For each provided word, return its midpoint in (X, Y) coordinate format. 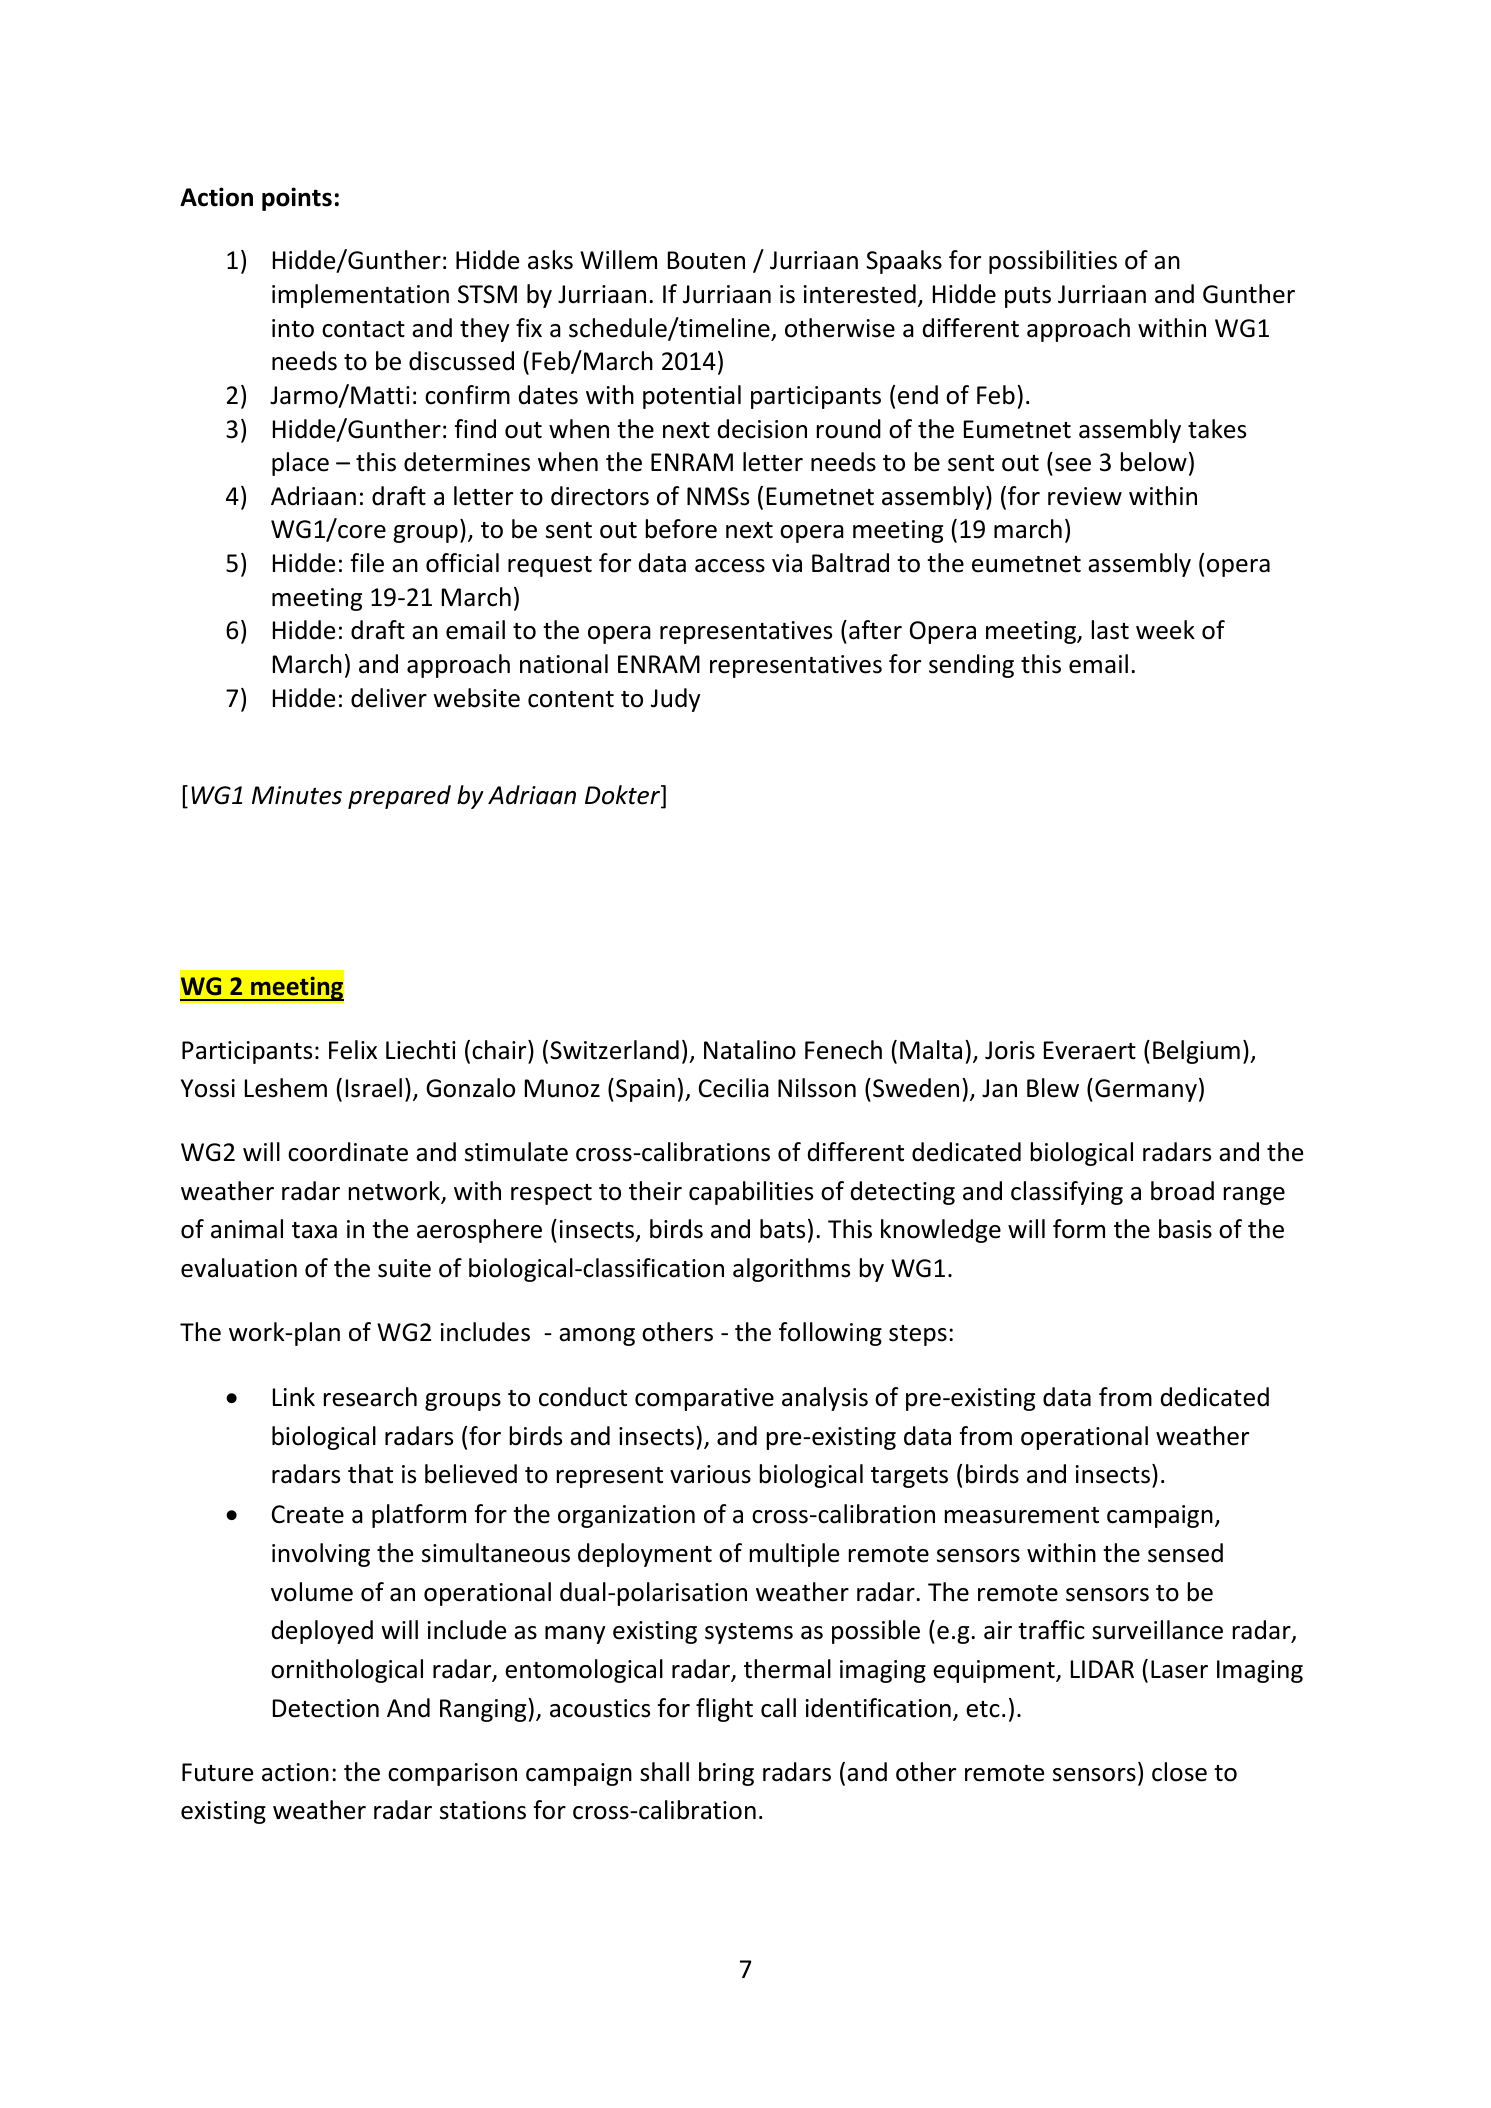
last (1110, 630)
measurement (1022, 1515)
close (1179, 1772)
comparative (704, 1399)
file (367, 563)
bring (726, 1774)
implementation (360, 296)
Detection (326, 1708)
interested (860, 294)
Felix (353, 1050)
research (370, 1397)
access (730, 566)
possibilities (1053, 262)
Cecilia (734, 1088)
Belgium (1196, 1052)
